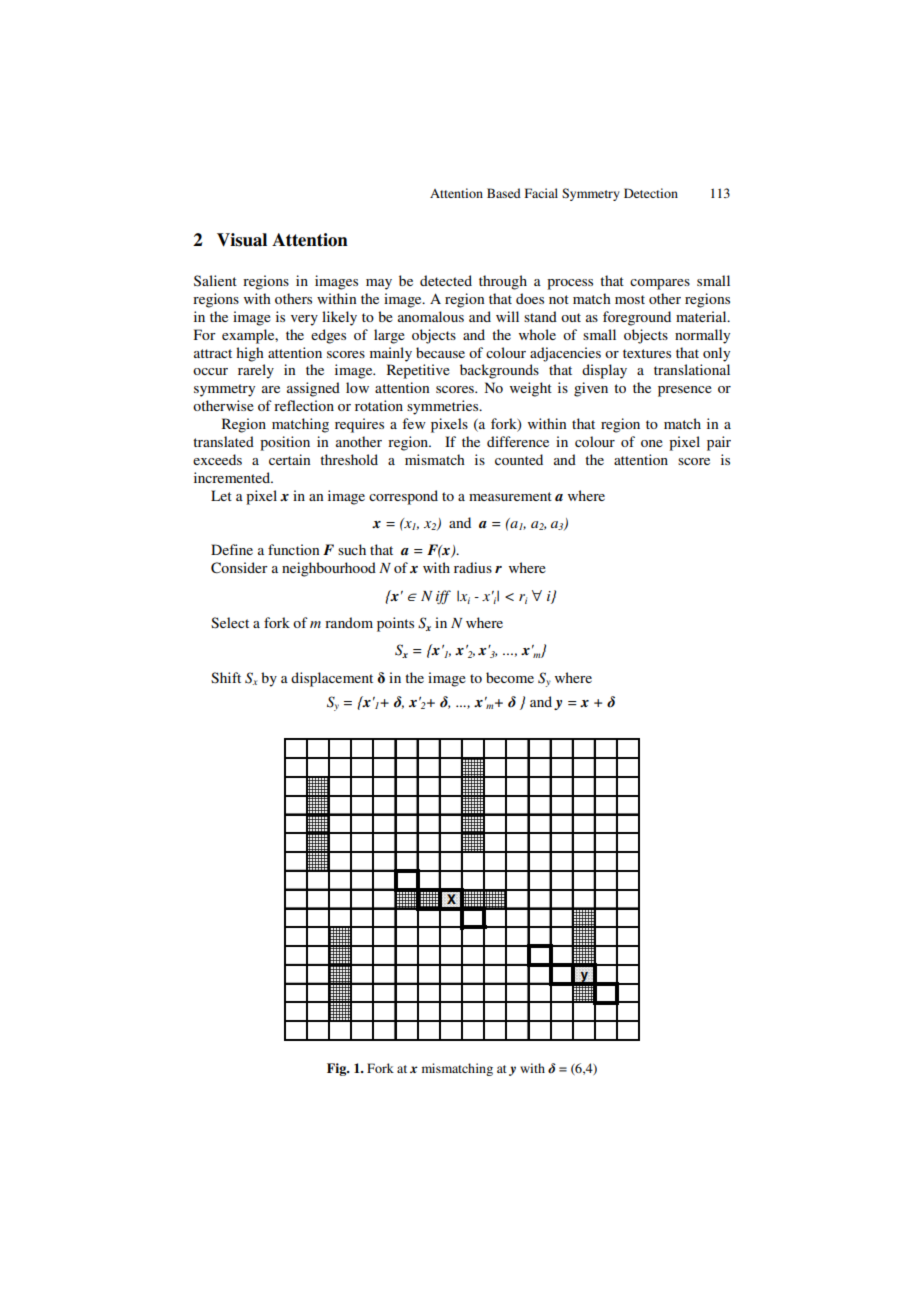 This screenshot has width=924, height=1308. I want to click on Shift, so click(226, 678).
